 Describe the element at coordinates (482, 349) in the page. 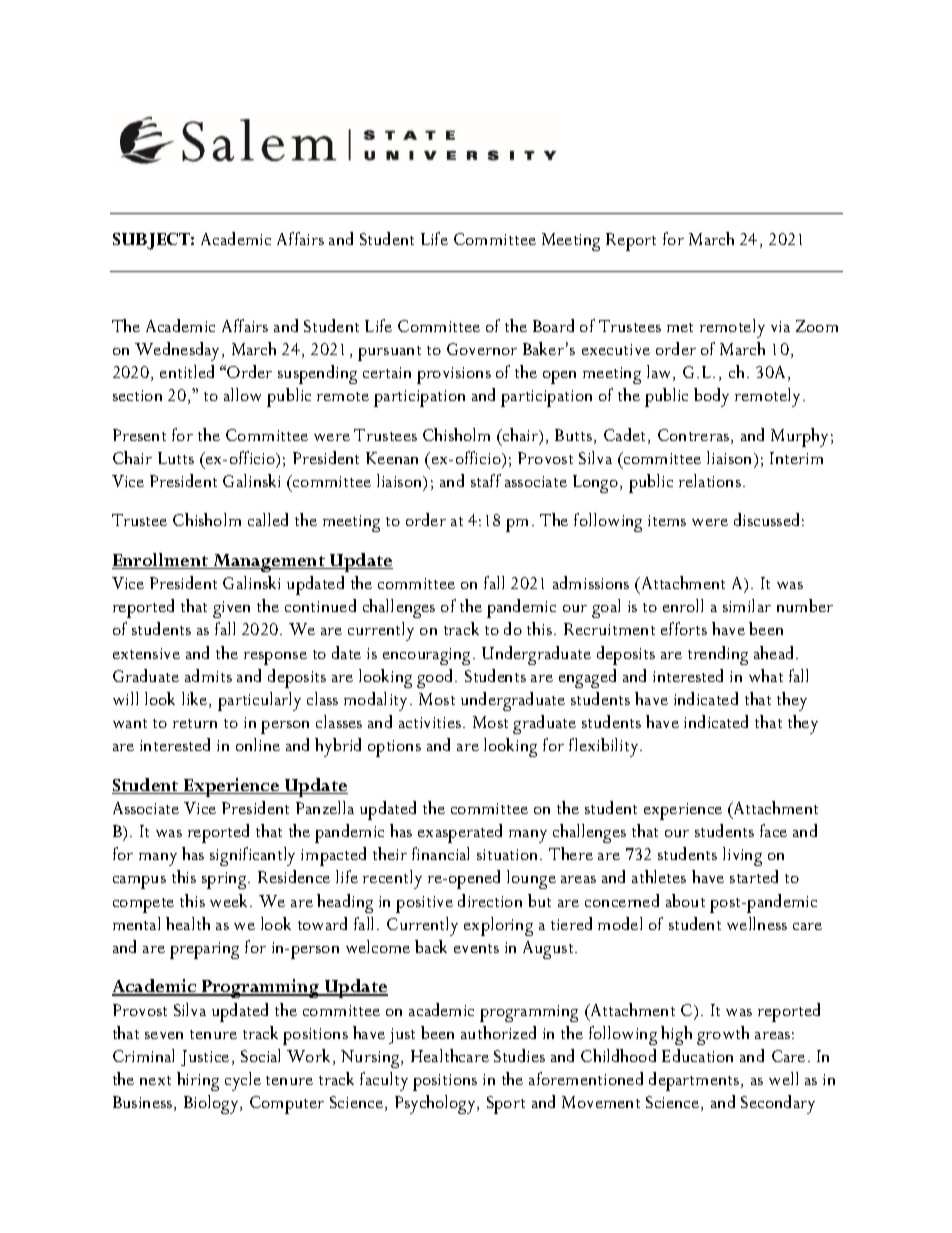

I see `Governor` at that location.
